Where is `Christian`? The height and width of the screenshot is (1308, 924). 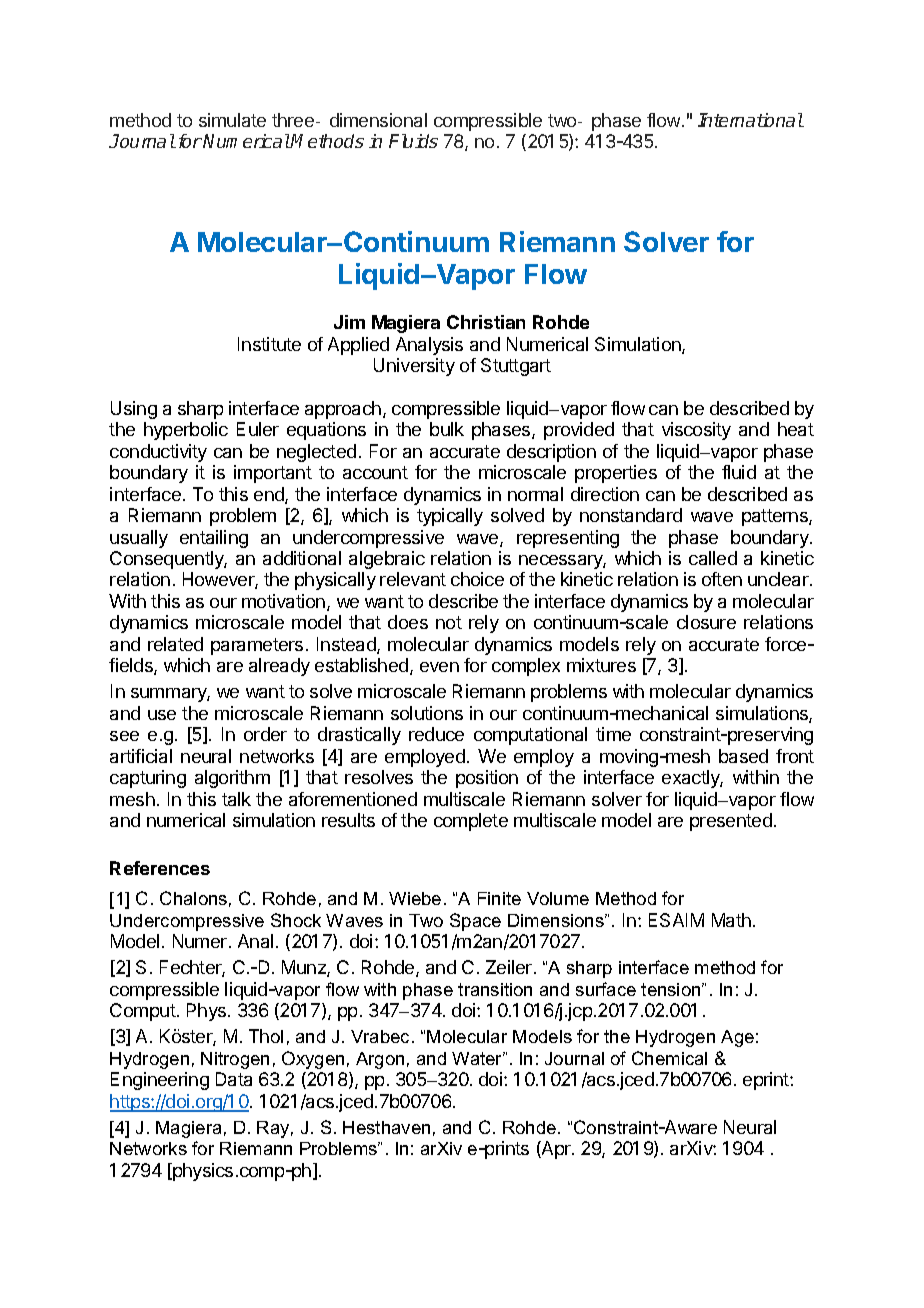 Christian is located at coordinates (486, 322).
